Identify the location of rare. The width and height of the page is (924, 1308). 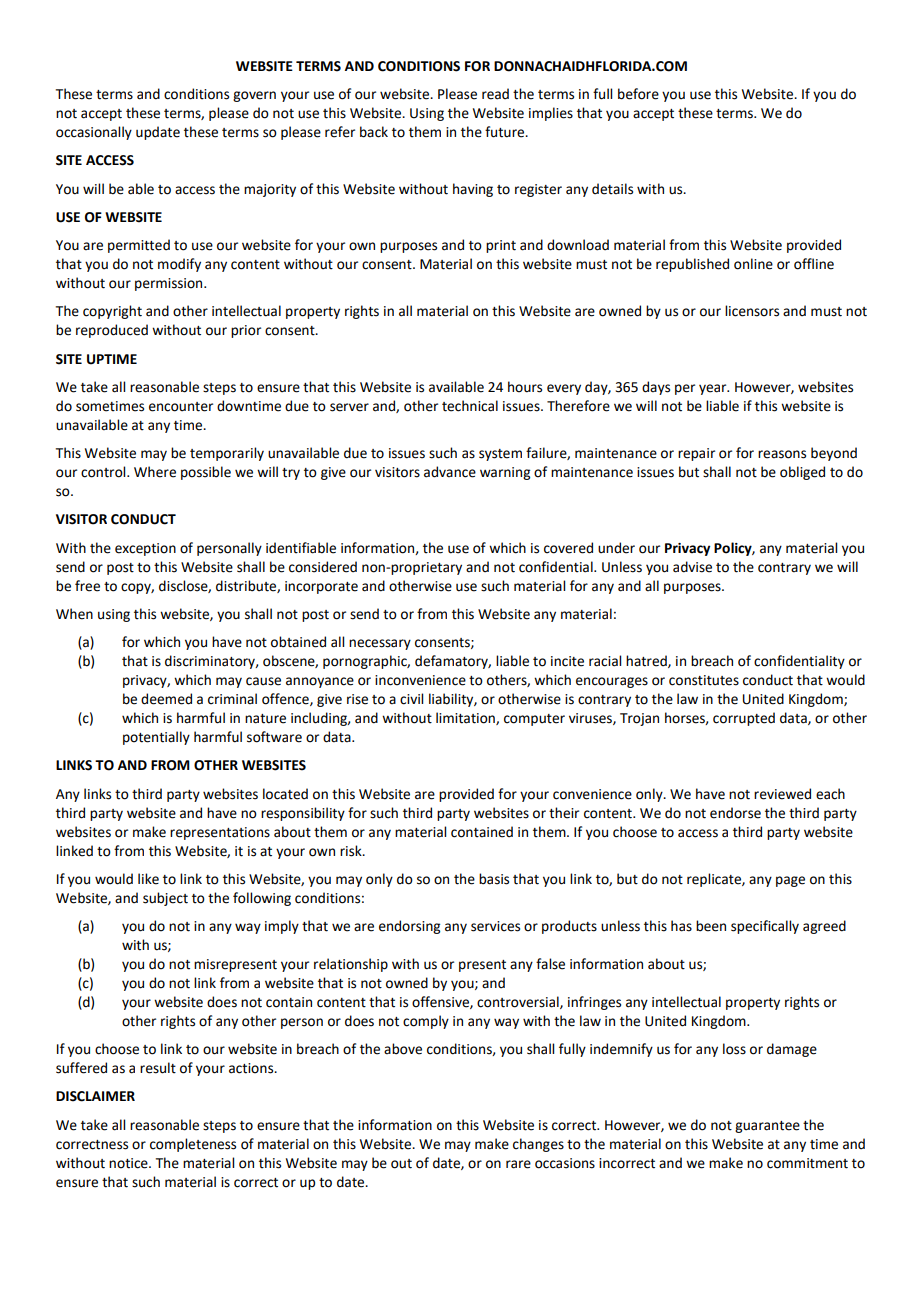
(518, 1164).
